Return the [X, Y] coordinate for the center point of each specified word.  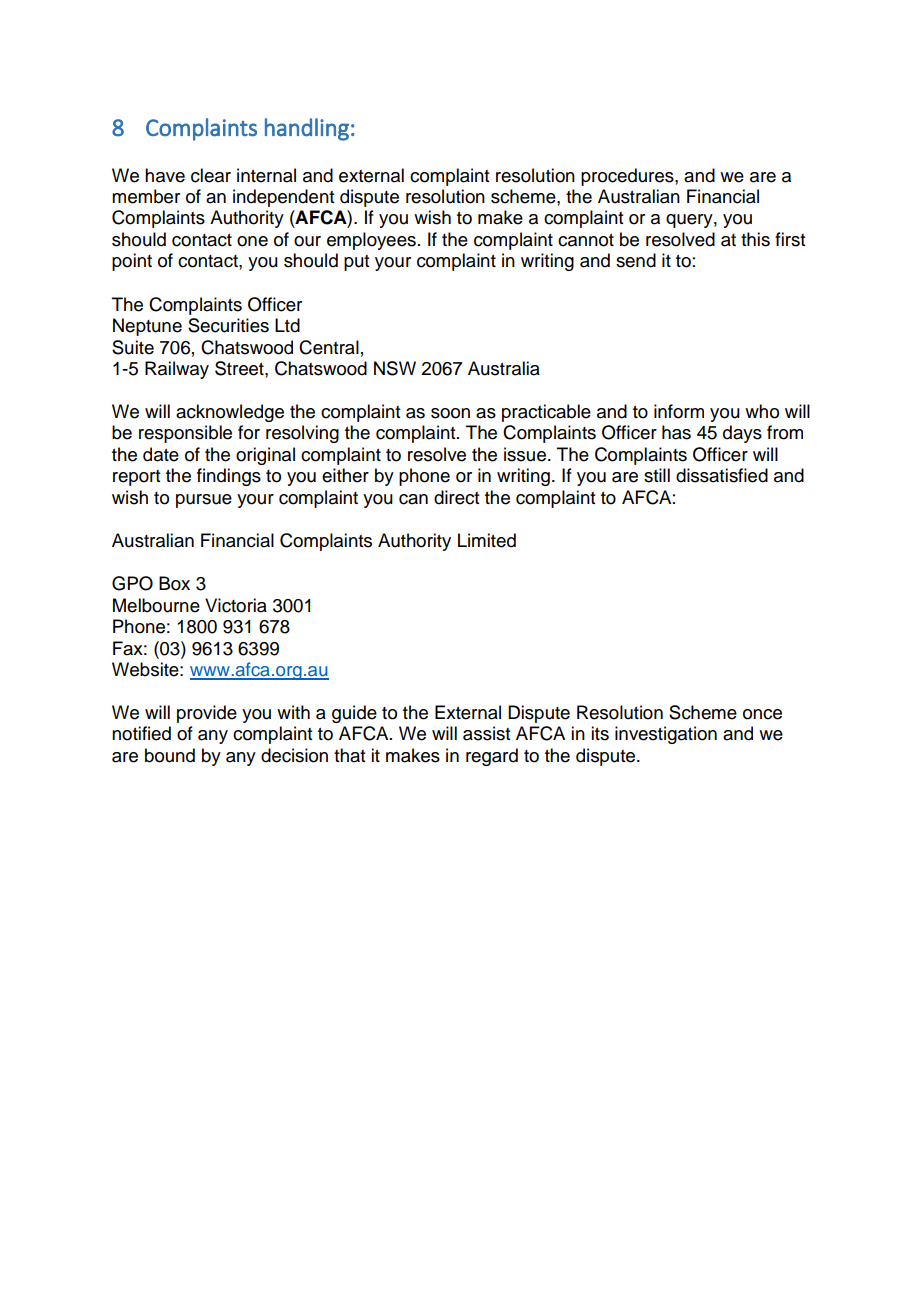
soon [450, 413]
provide [207, 714]
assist [486, 733]
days [742, 434]
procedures [628, 177]
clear [211, 175]
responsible [185, 434]
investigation [666, 735]
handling [307, 129]
